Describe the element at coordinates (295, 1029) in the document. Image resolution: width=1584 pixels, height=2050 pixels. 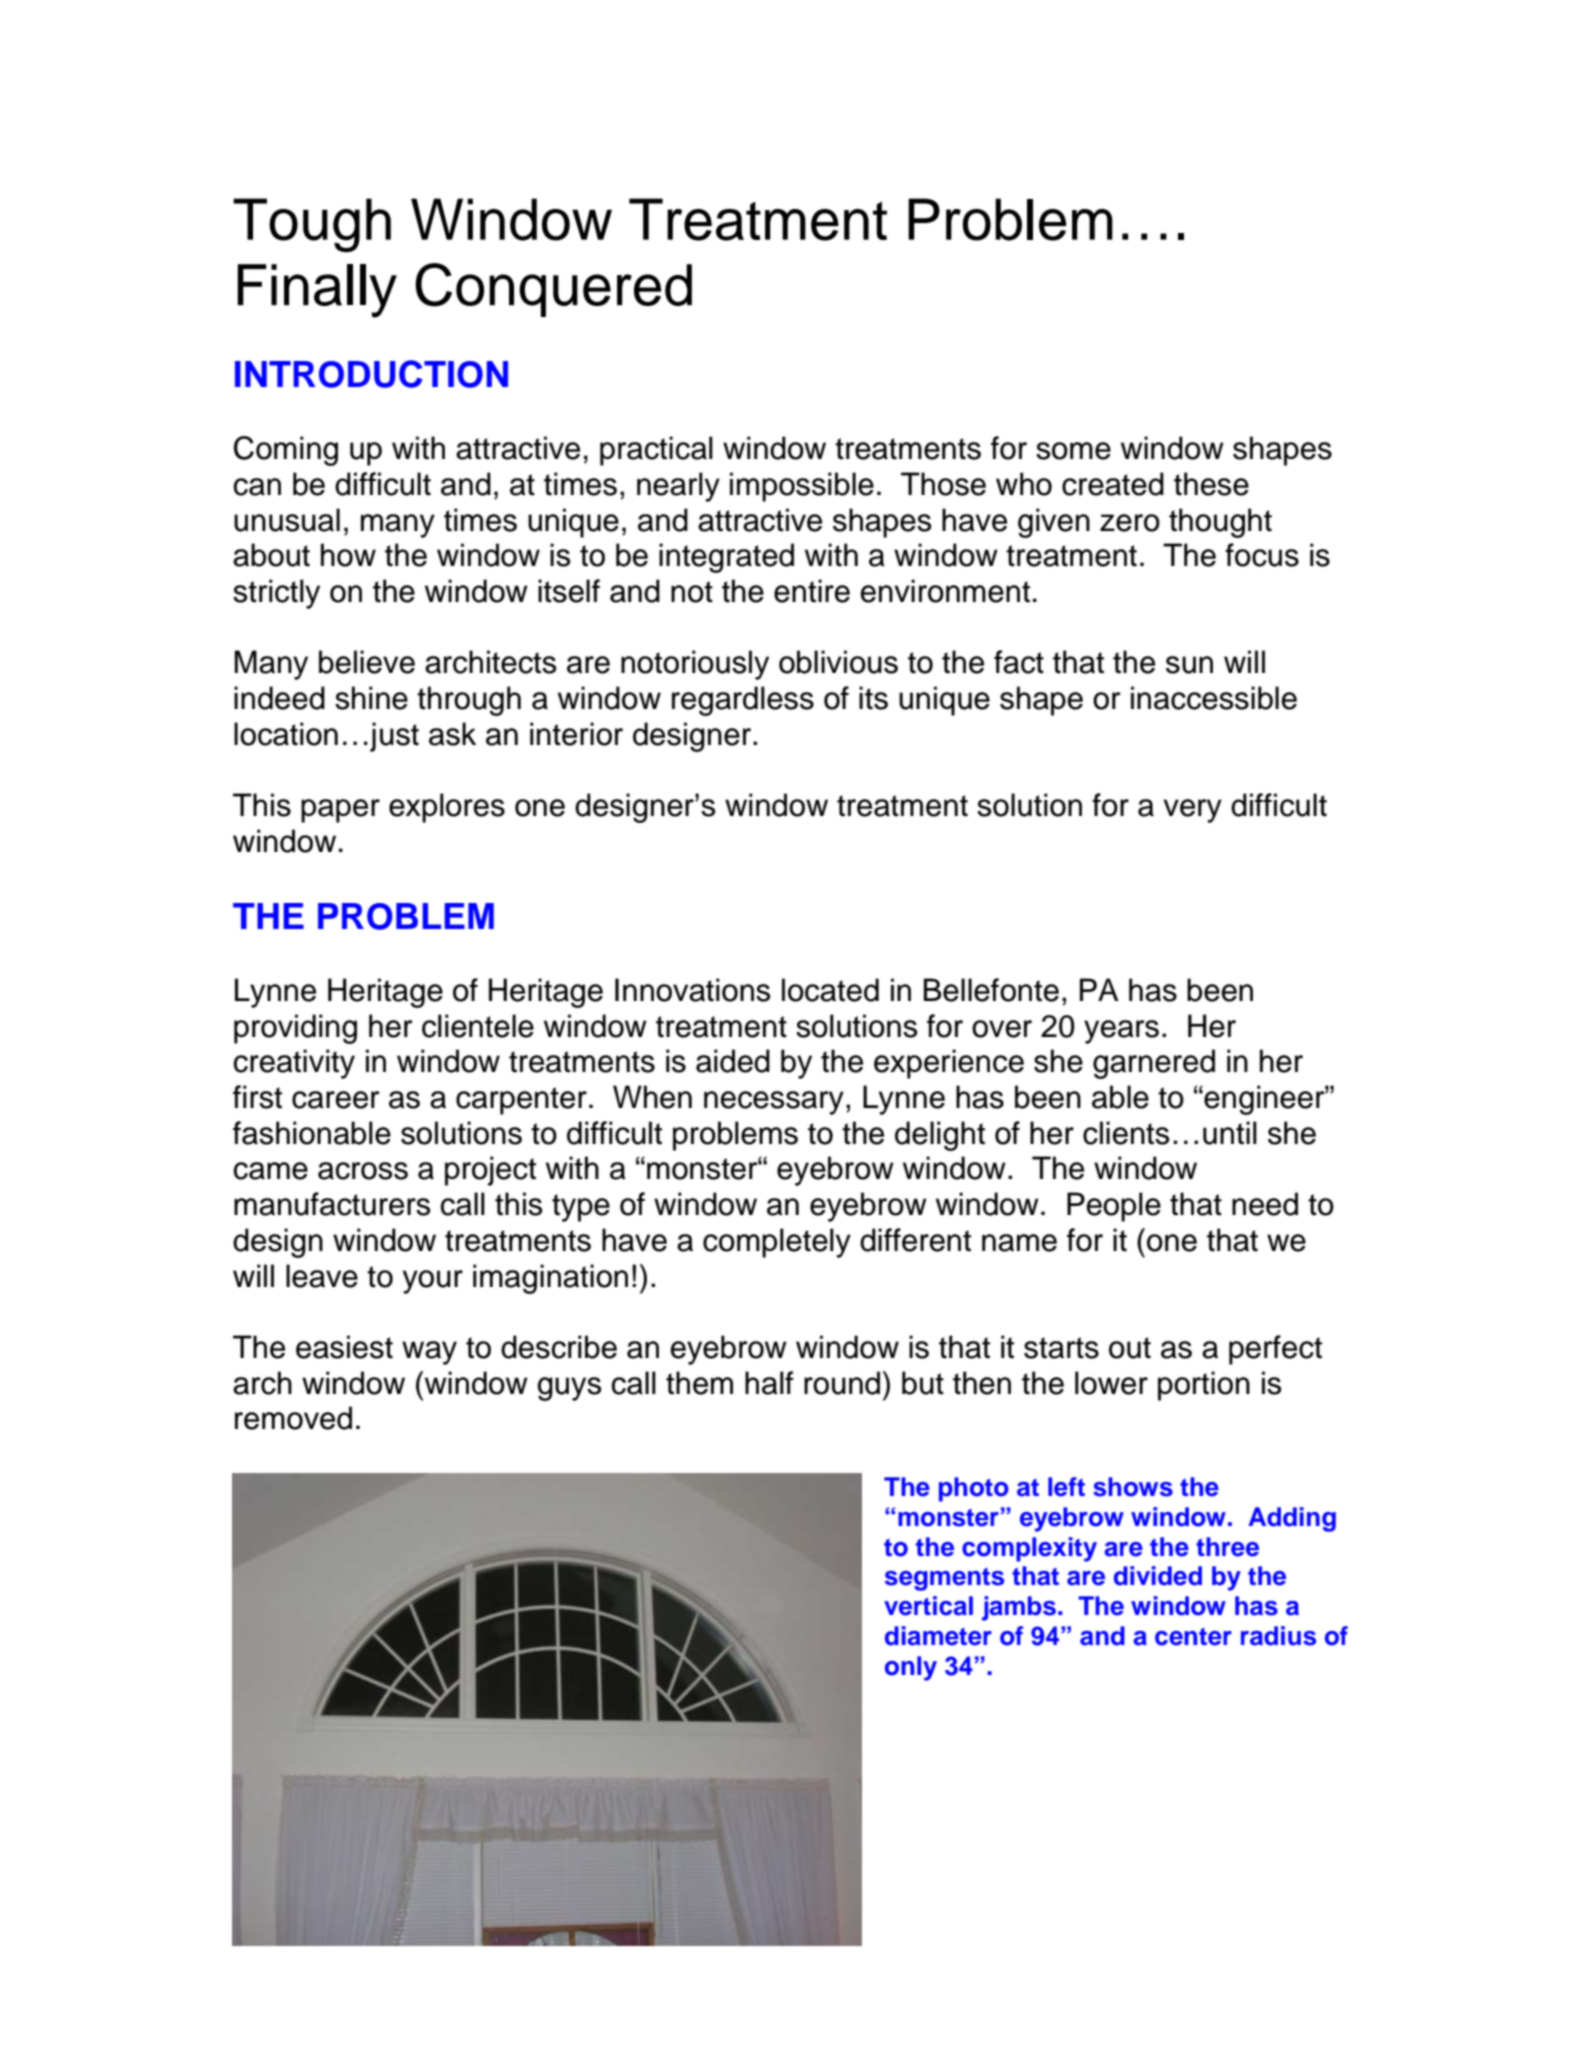
I see `providing` at that location.
